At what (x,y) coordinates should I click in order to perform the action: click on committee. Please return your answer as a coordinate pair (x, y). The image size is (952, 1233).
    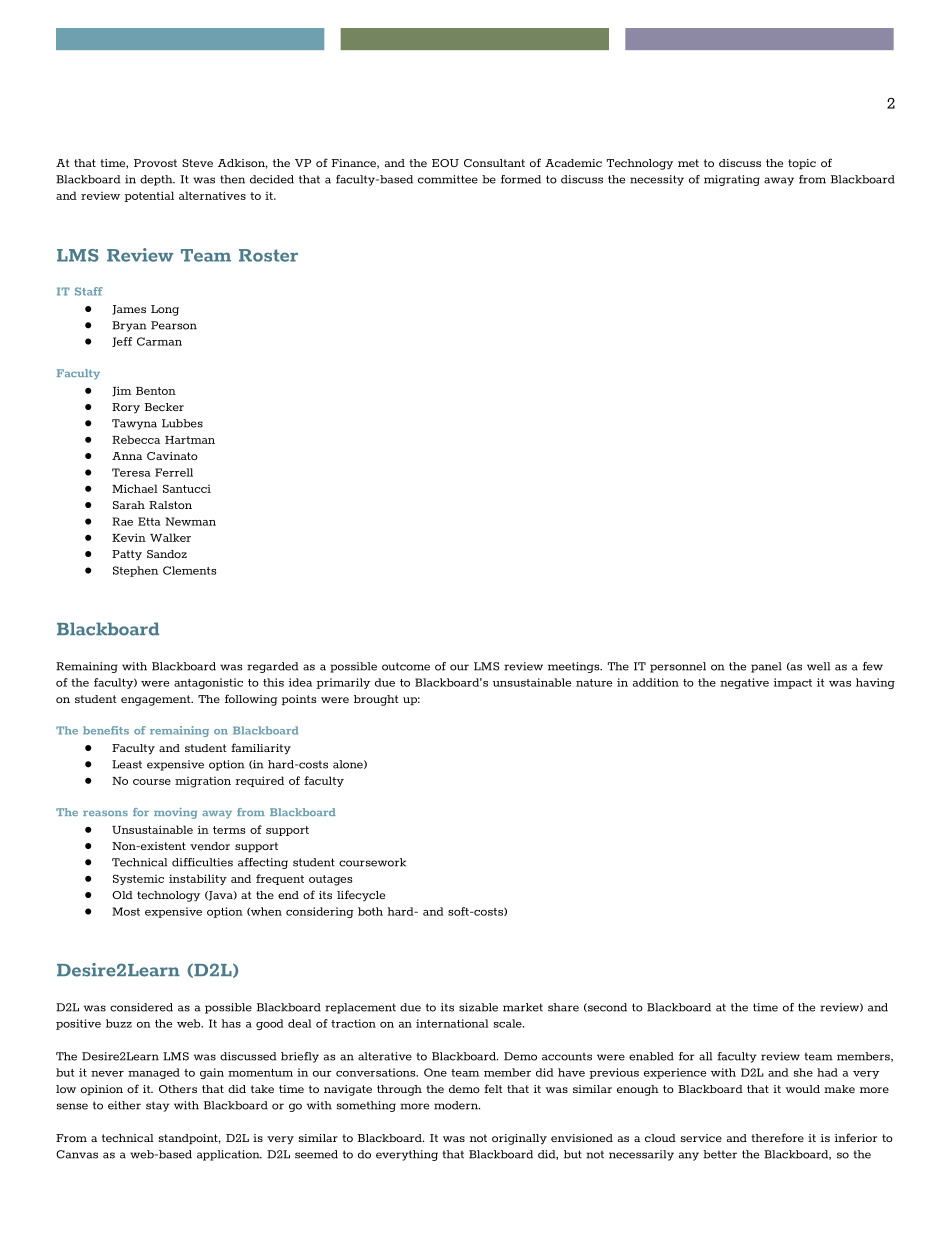
    Looking at the image, I should click on (448, 179).
